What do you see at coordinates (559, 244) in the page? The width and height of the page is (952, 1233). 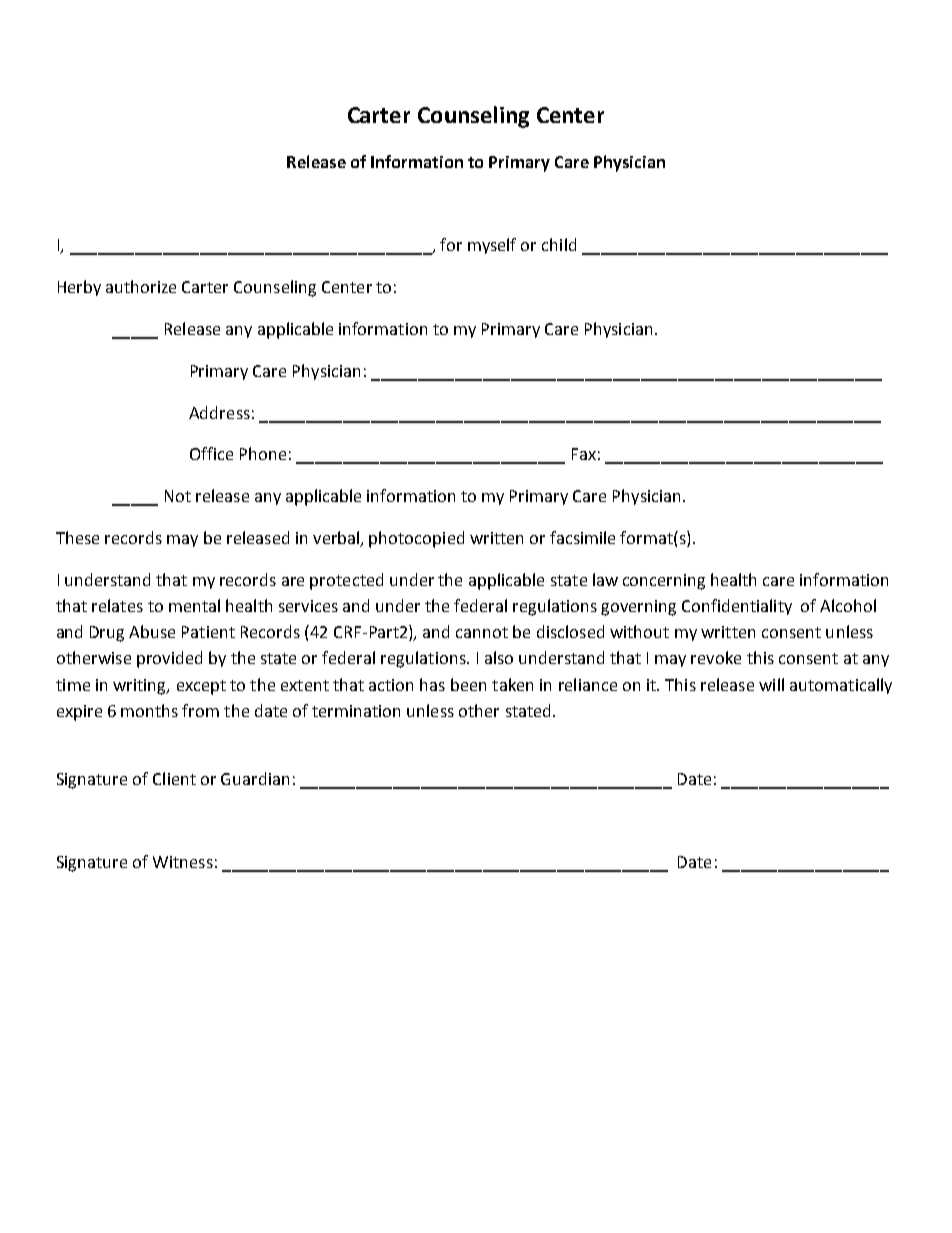 I see `child` at bounding box center [559, 244].
